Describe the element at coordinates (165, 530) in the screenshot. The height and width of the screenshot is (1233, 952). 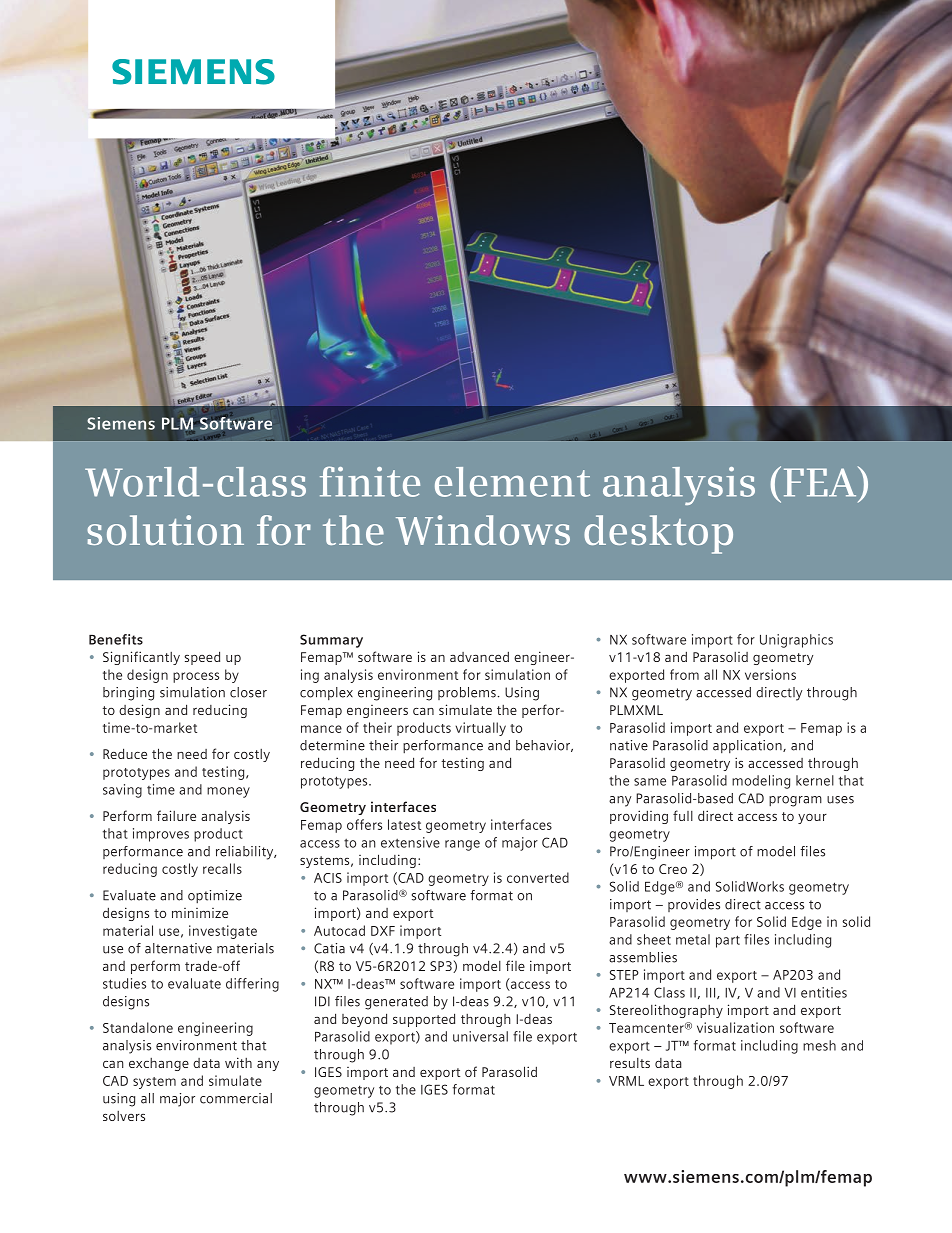
I see `solution` at that location.
